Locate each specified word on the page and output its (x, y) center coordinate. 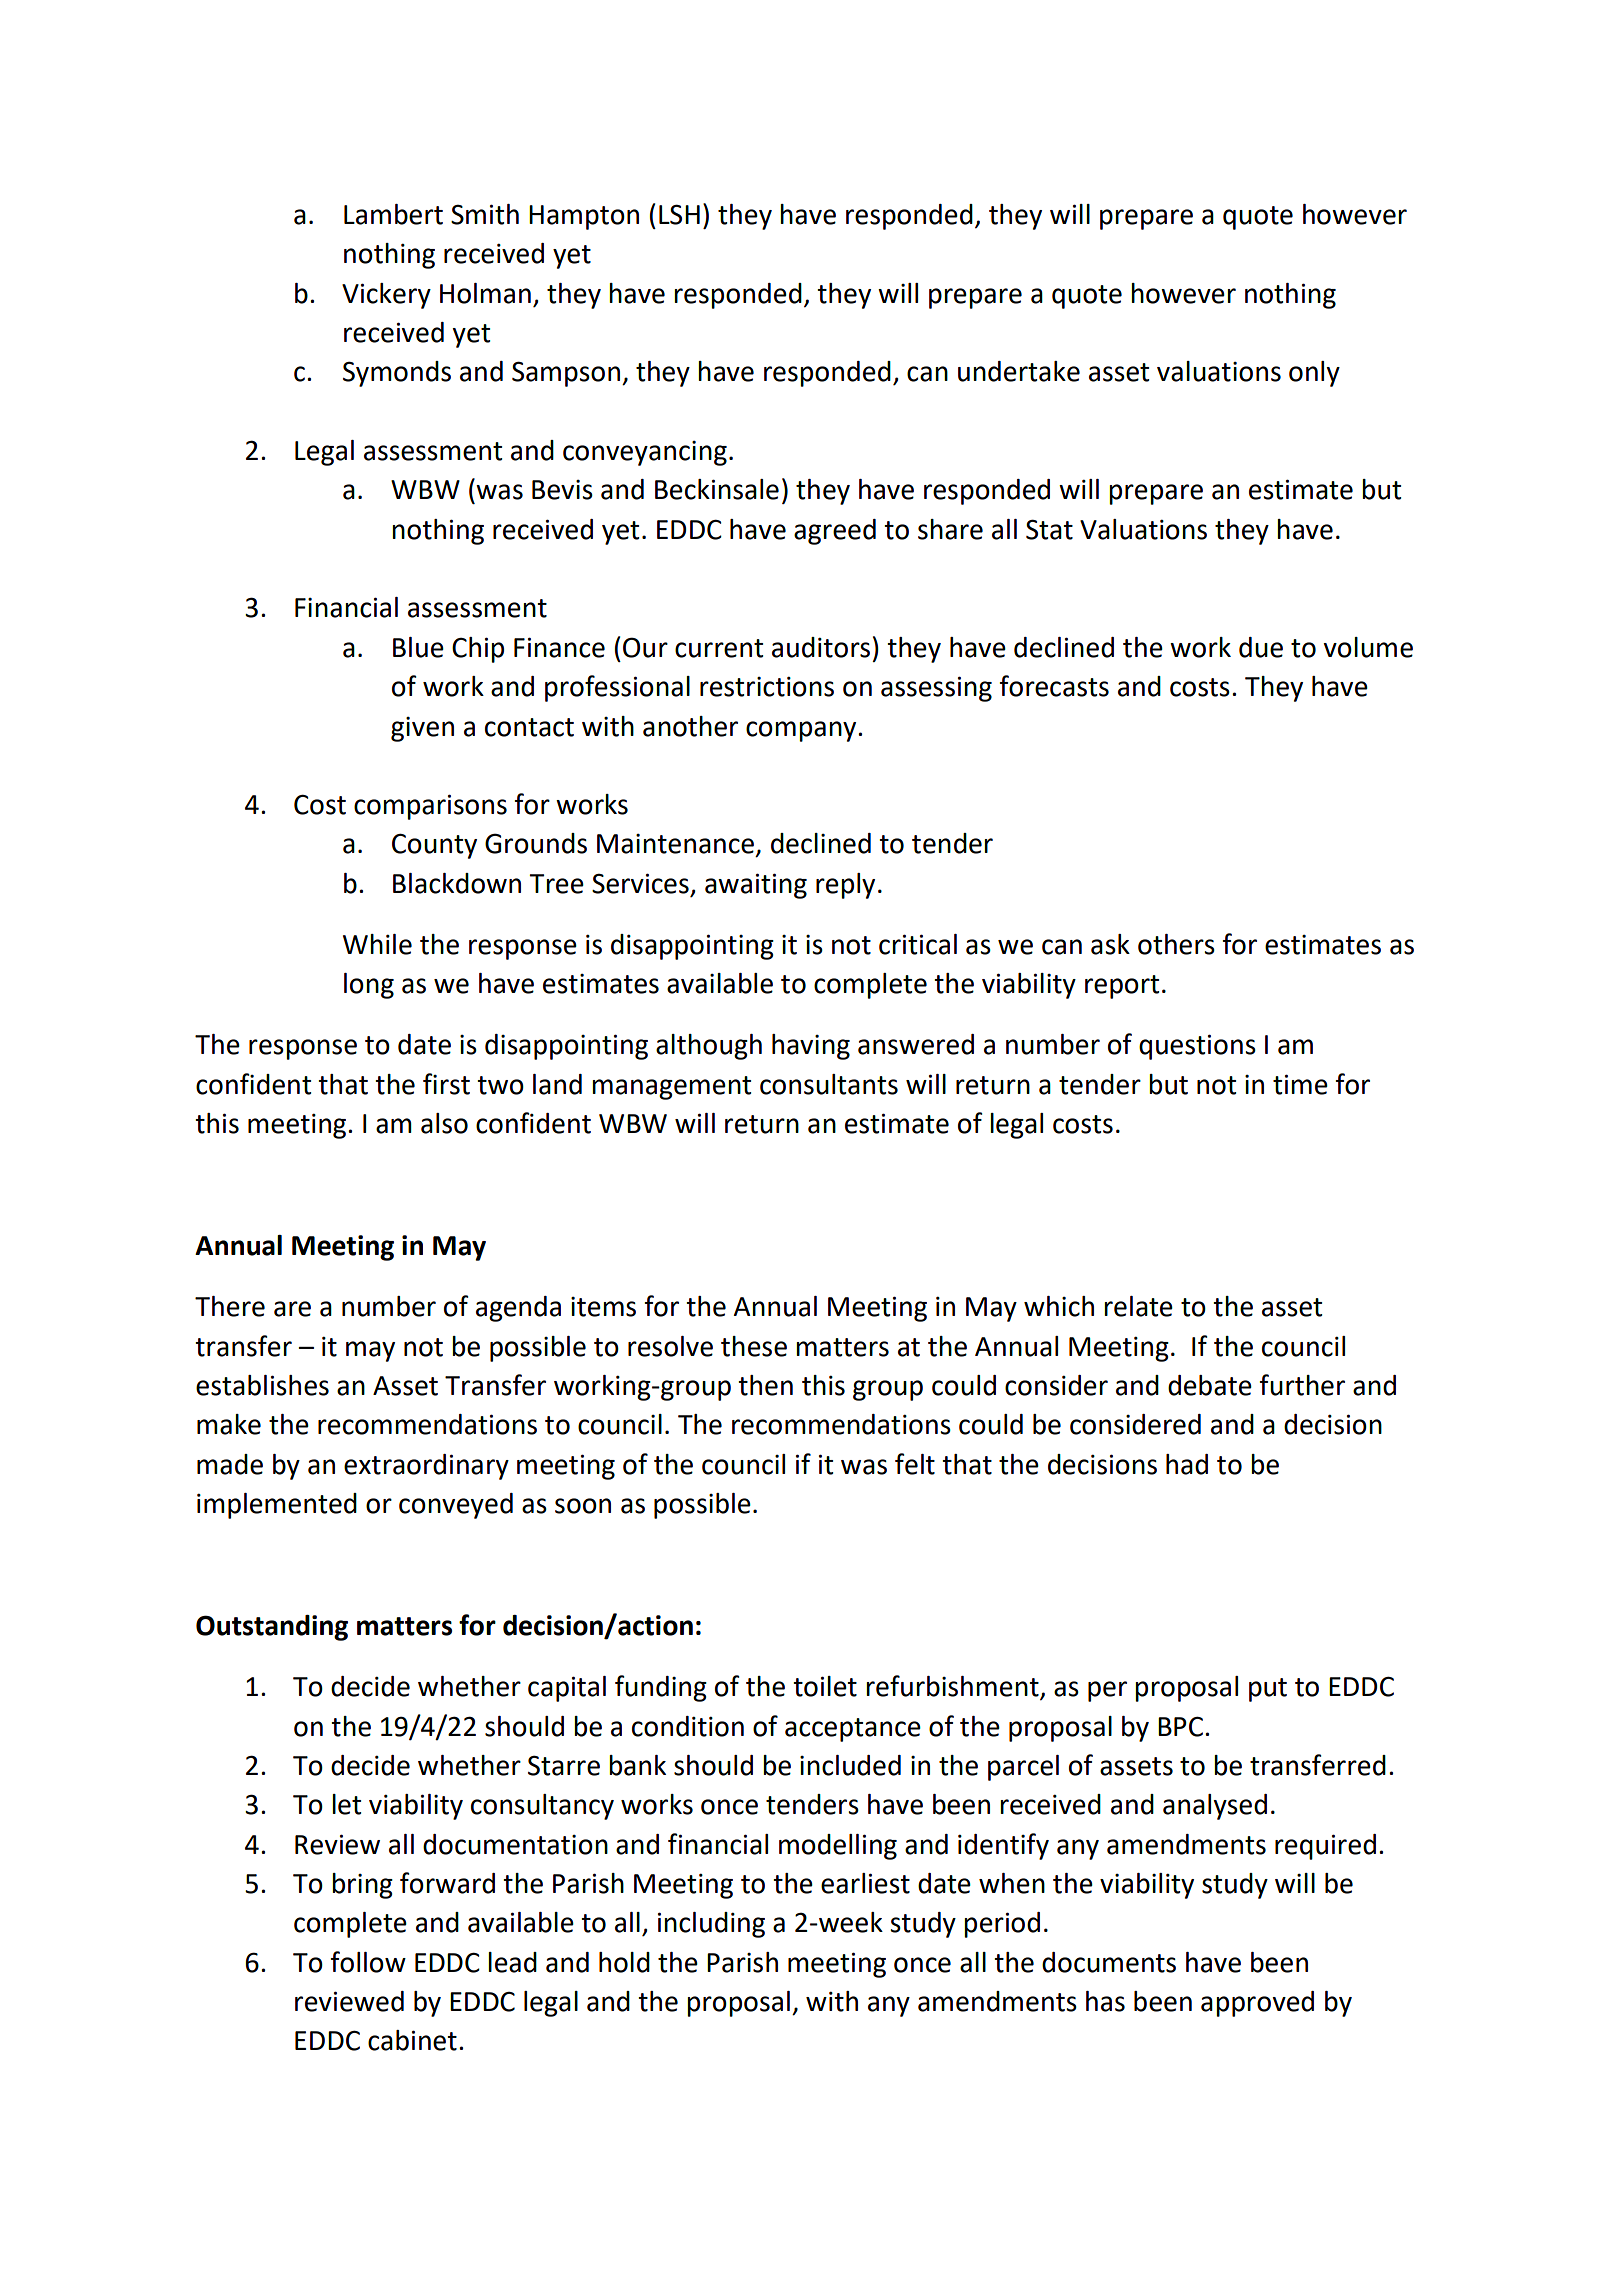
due (1261, 647)
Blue (418, 647)
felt (915, 1464)
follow (368, 1962)
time (1300, 1084)
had (1187, 1464)
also (444, 1123)
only (1314, 374)
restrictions (767, 687)
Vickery (386, 296)
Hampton (584, 217)
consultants (829, 1084)
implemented (277, 1506)
